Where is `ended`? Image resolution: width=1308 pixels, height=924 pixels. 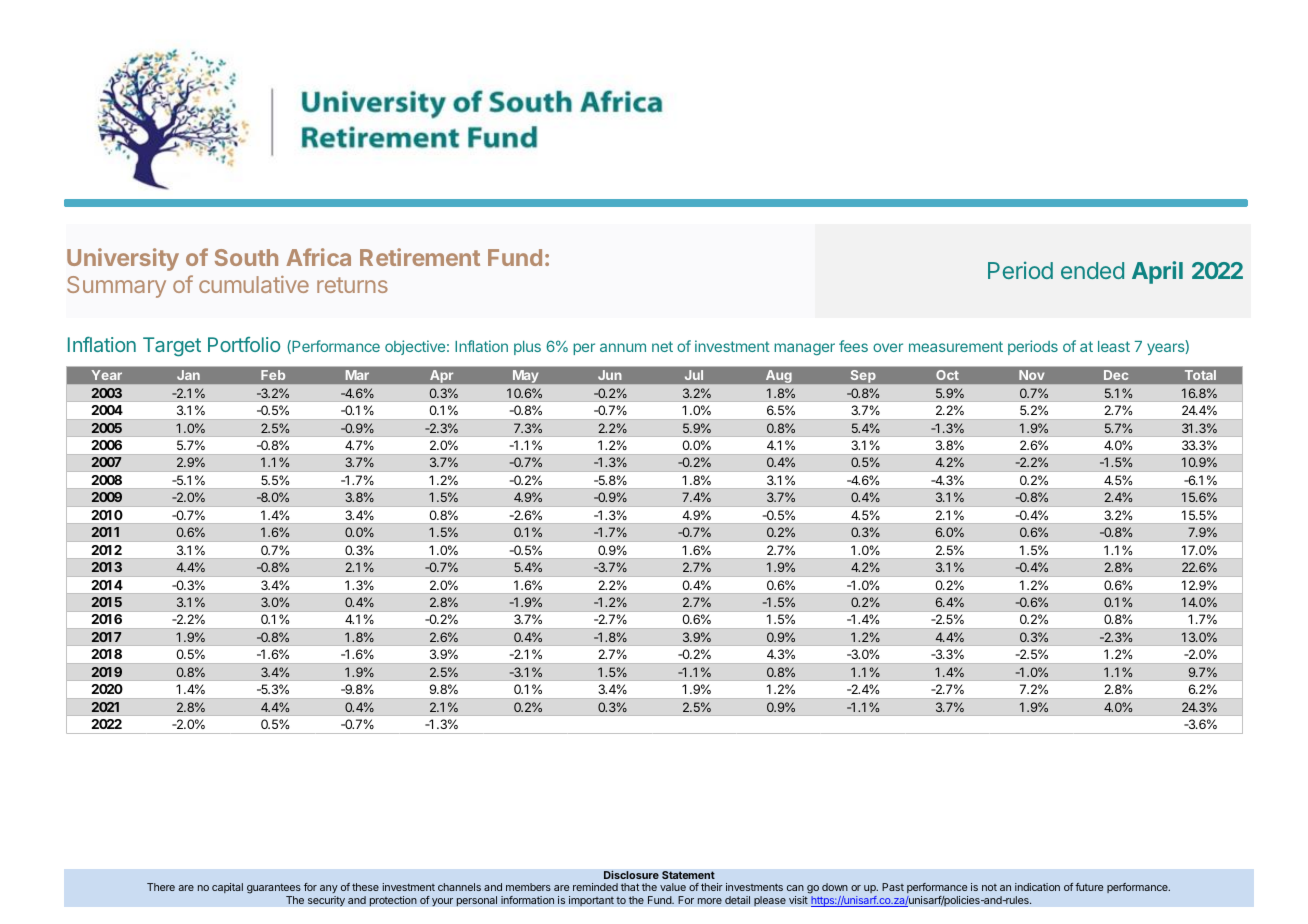 ended is located at coordinates (1092, 270).
